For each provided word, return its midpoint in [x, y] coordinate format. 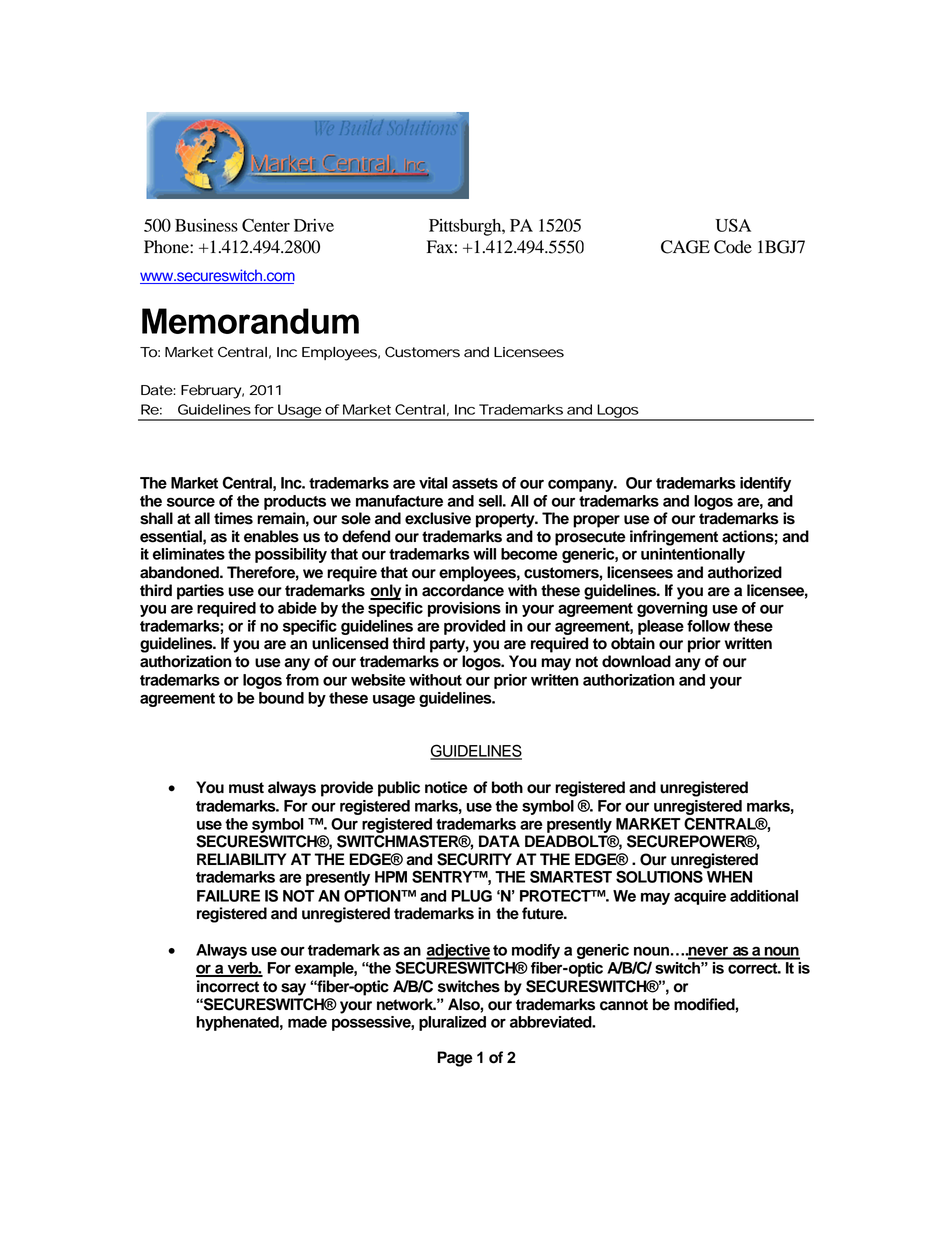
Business [206, 225]
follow [708, 626]
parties [200, 592]
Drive [314, 225]
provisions [464, 609]
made [307, 1022]
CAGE [685, 247]
